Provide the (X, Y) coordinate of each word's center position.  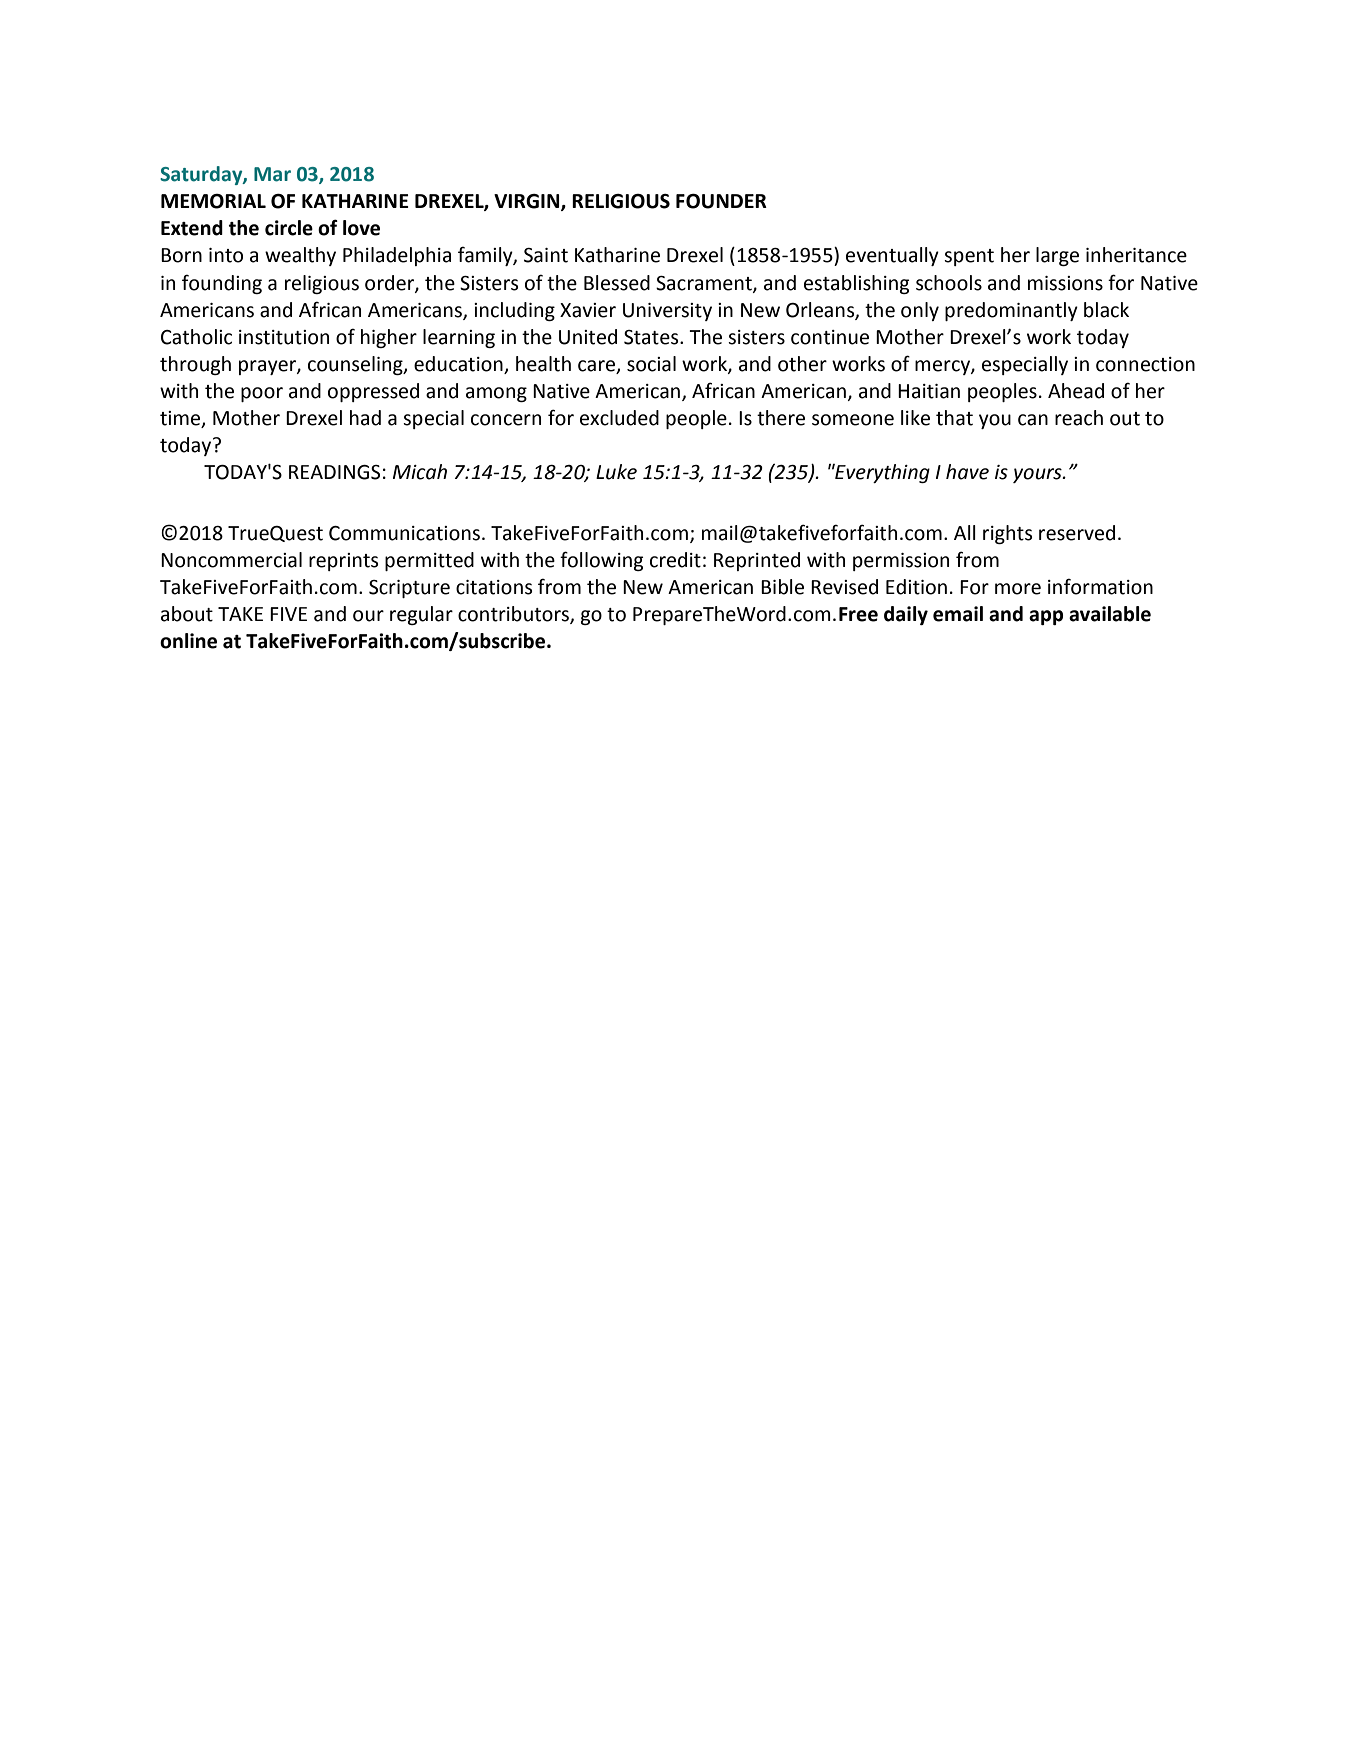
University (667, 312)
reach (1079, 418)
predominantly (1011, 311)
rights (1007, 534)
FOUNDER (721, 201)
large (1057, 256)
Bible (782, 587)
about (187, 614)
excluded (619, 418)
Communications (404, 533)
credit (675, 560)
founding (222, 284)
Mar (272, 174)
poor (262, 394)
